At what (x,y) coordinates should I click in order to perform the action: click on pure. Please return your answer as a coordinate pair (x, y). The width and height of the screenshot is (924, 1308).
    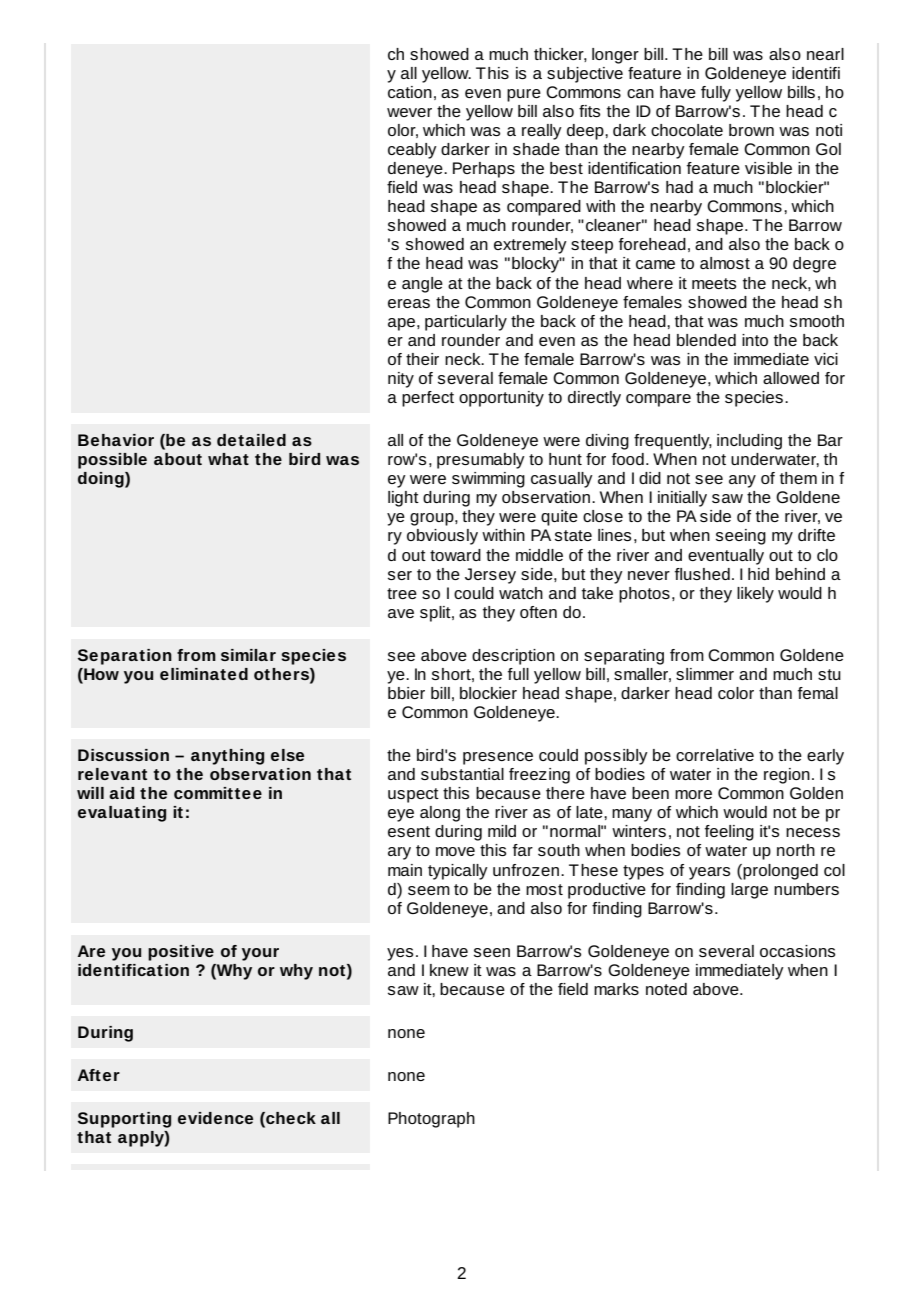
    Looking at the image, I should click on (524, 95).
